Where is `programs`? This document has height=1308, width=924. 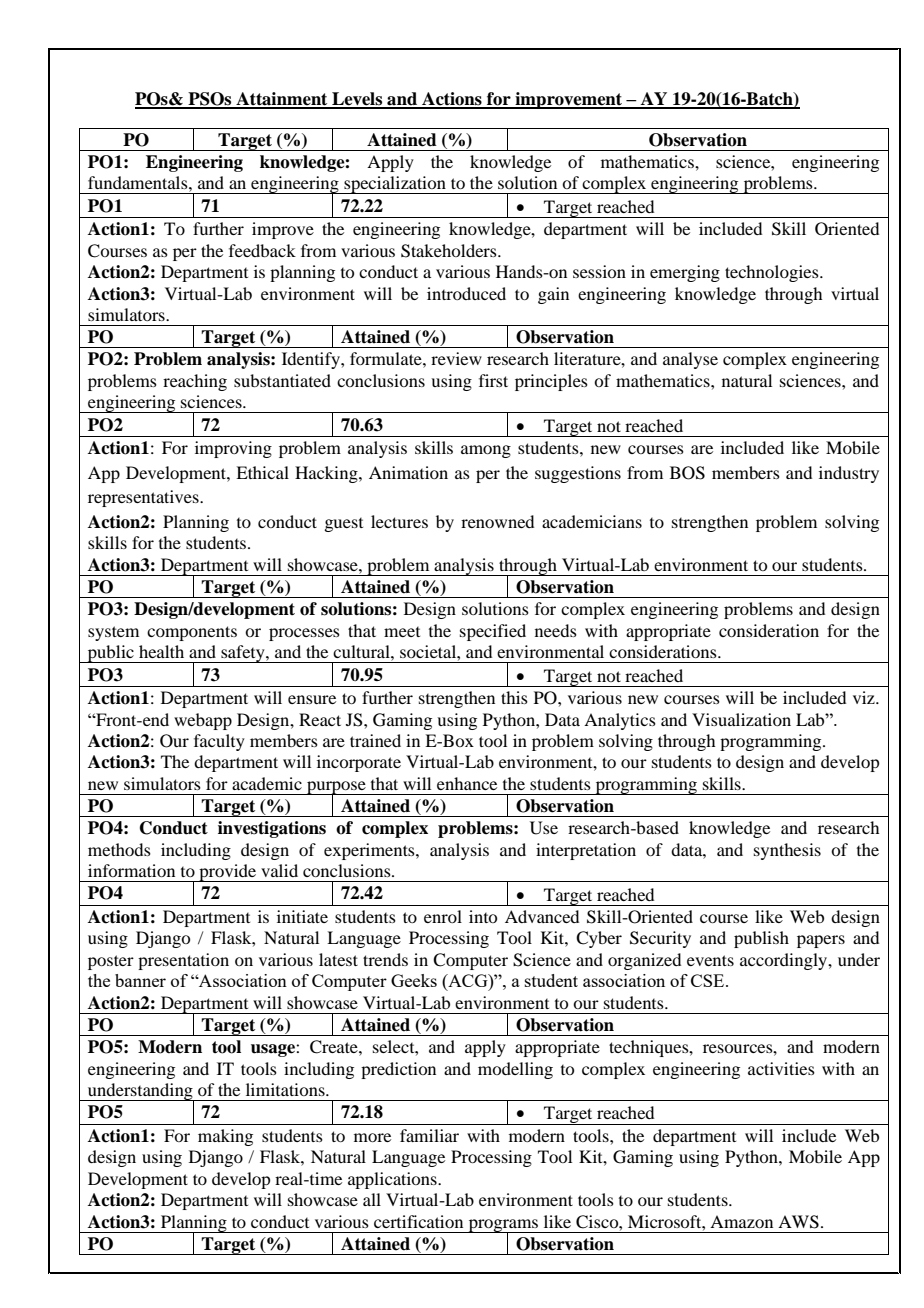
programs is located at coordinates (503, 1226).
